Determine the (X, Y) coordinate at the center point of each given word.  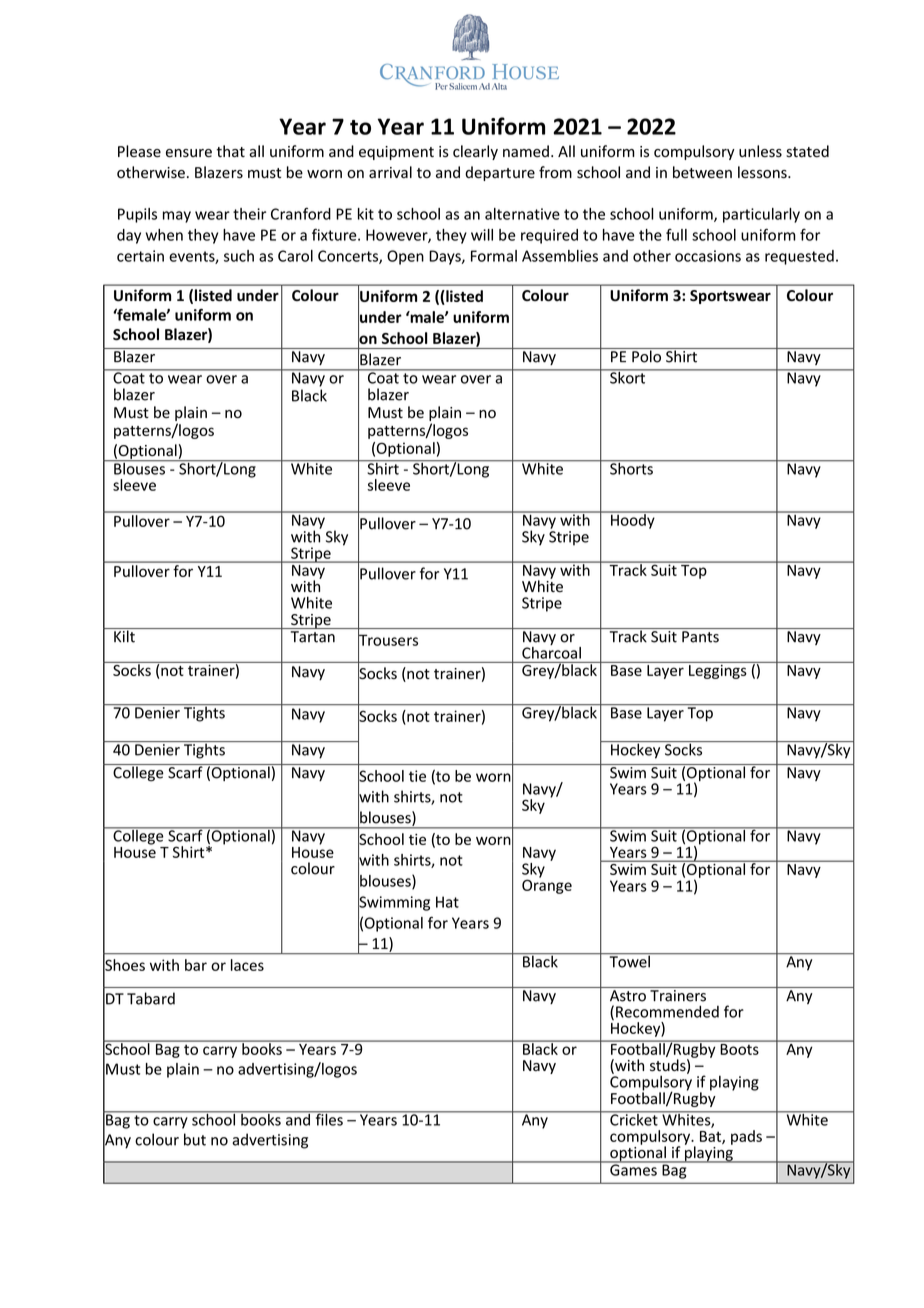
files (329, 1118)
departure (500, 173)
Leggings (718, 670)
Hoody (633, 520)
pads (746, 1137)
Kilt (124, 635)
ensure (189, 153)
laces (247, 965)
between (702, 172)
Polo (646, 355)
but (195, 1139)
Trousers (388, 640)
